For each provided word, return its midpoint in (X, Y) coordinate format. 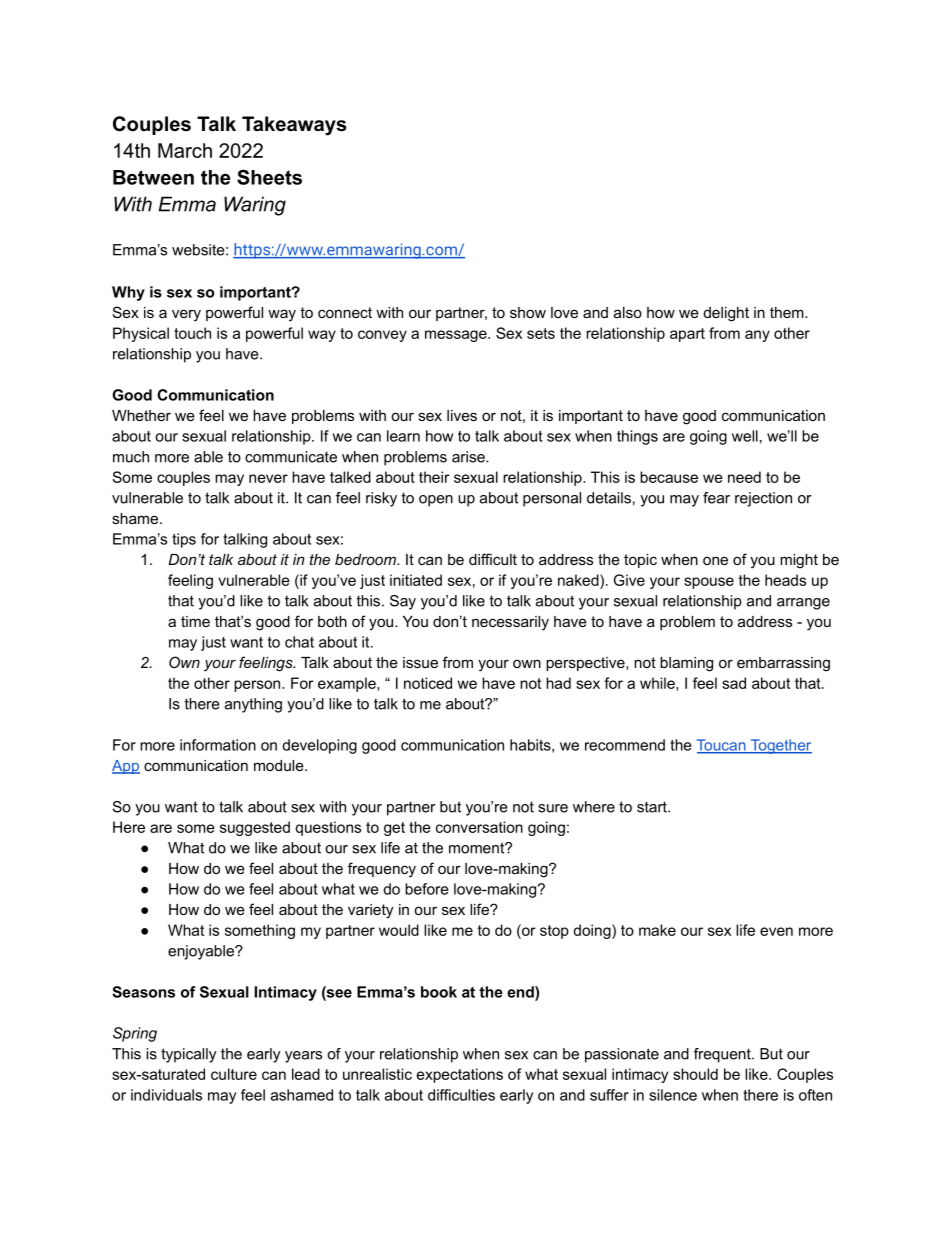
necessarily (510, 623)
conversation (479, 827)
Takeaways (294, 126)
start (653, 807)
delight (726, 314)
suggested (255, 828)
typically (189, 1055)
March (185, 150)
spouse (709, 583)
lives (462, 415)
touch (192, 333)
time (195, 621)
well (745, 436)
